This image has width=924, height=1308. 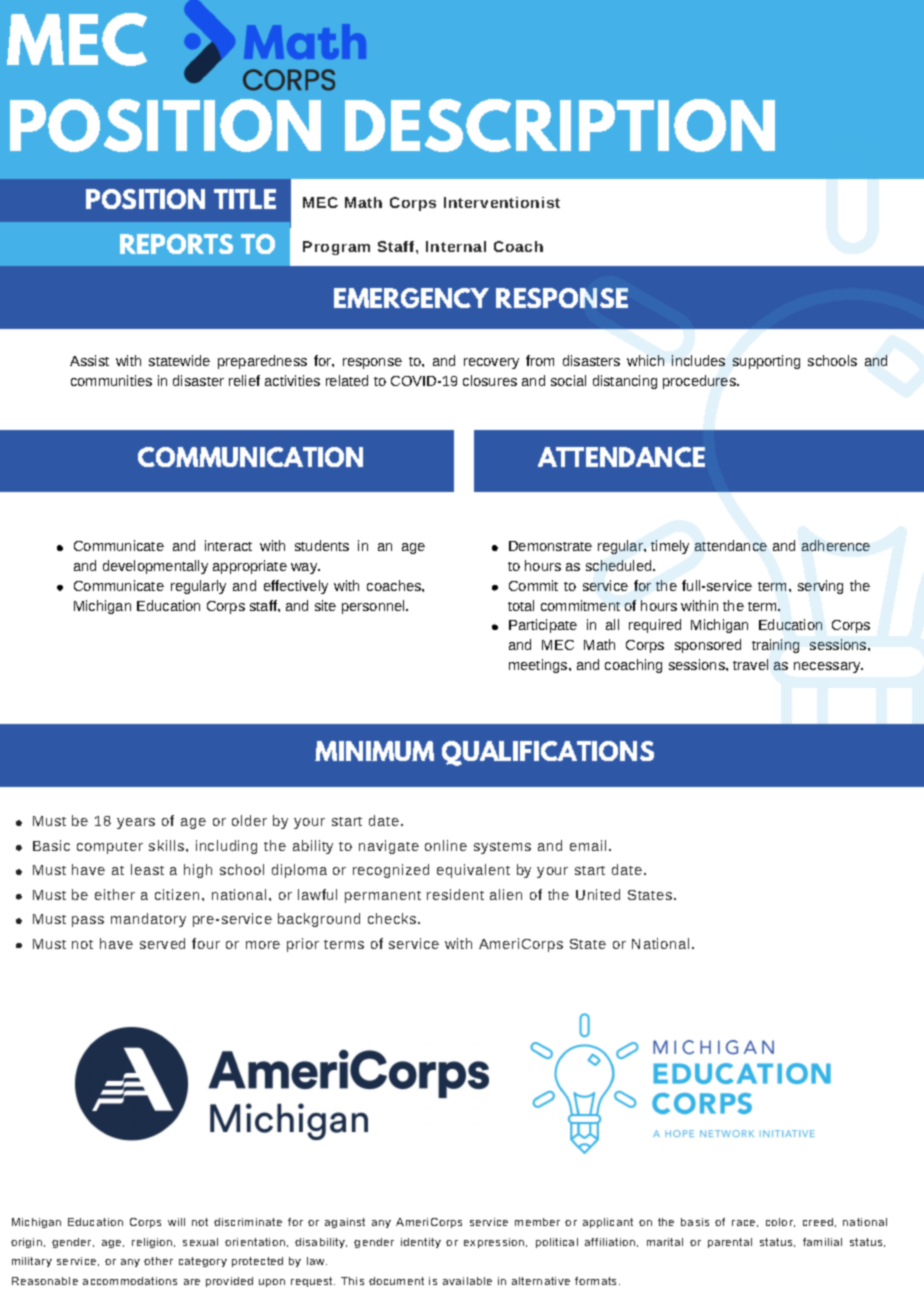 I want to click on communities, so click(x=111, y=380).
